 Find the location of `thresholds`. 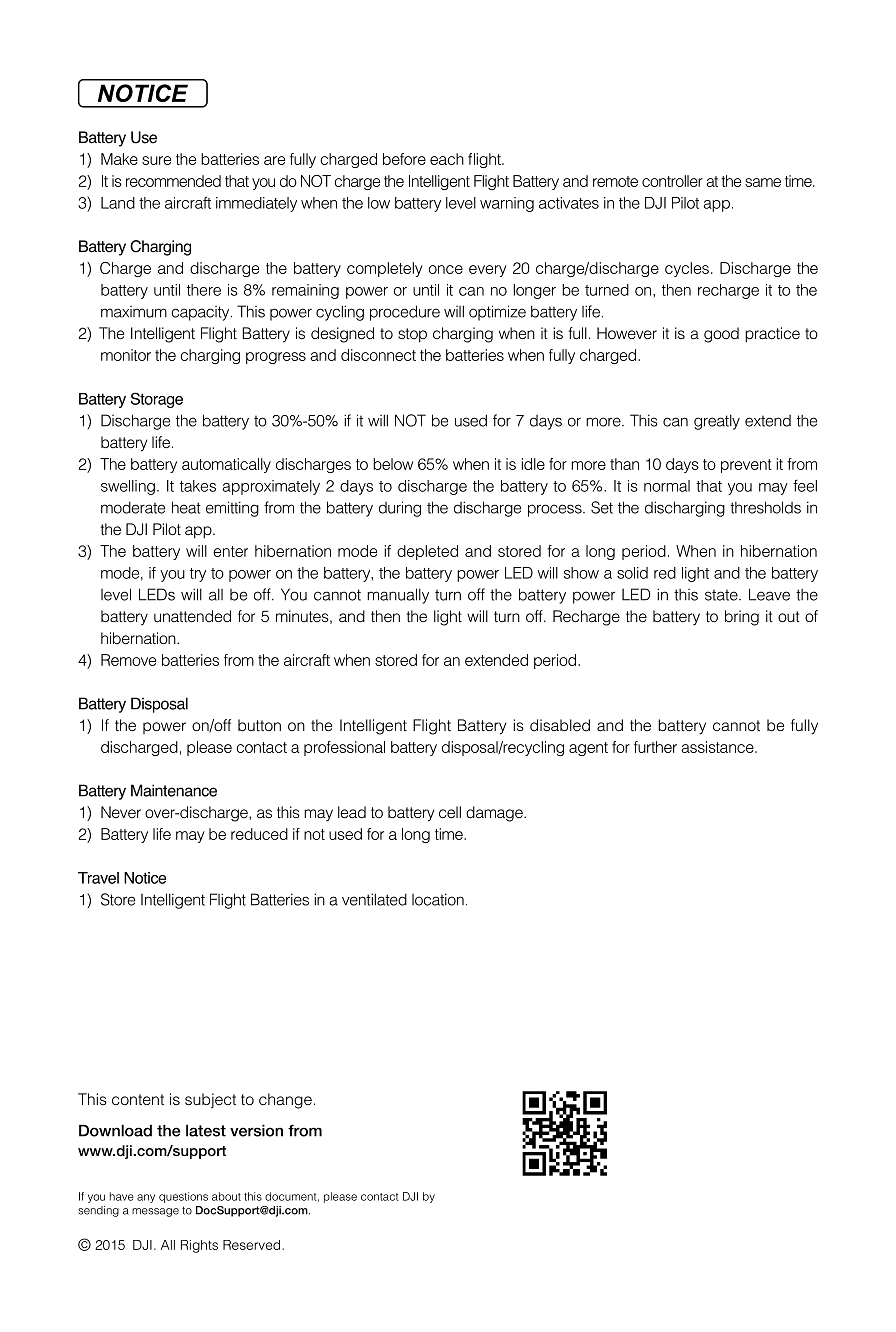

thresholds is located at coordinates (765, 507).
